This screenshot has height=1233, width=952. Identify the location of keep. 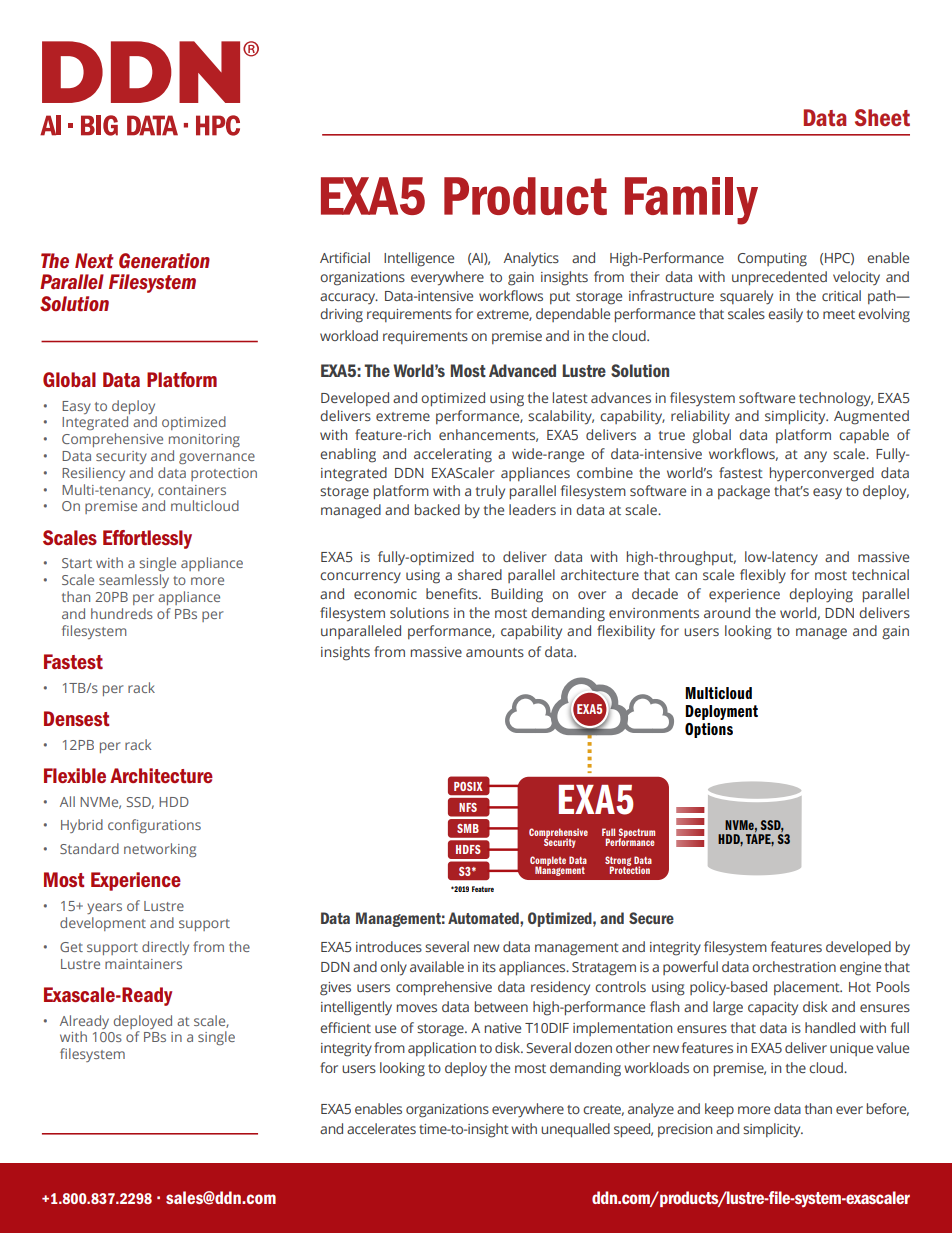
(719, 1110).
